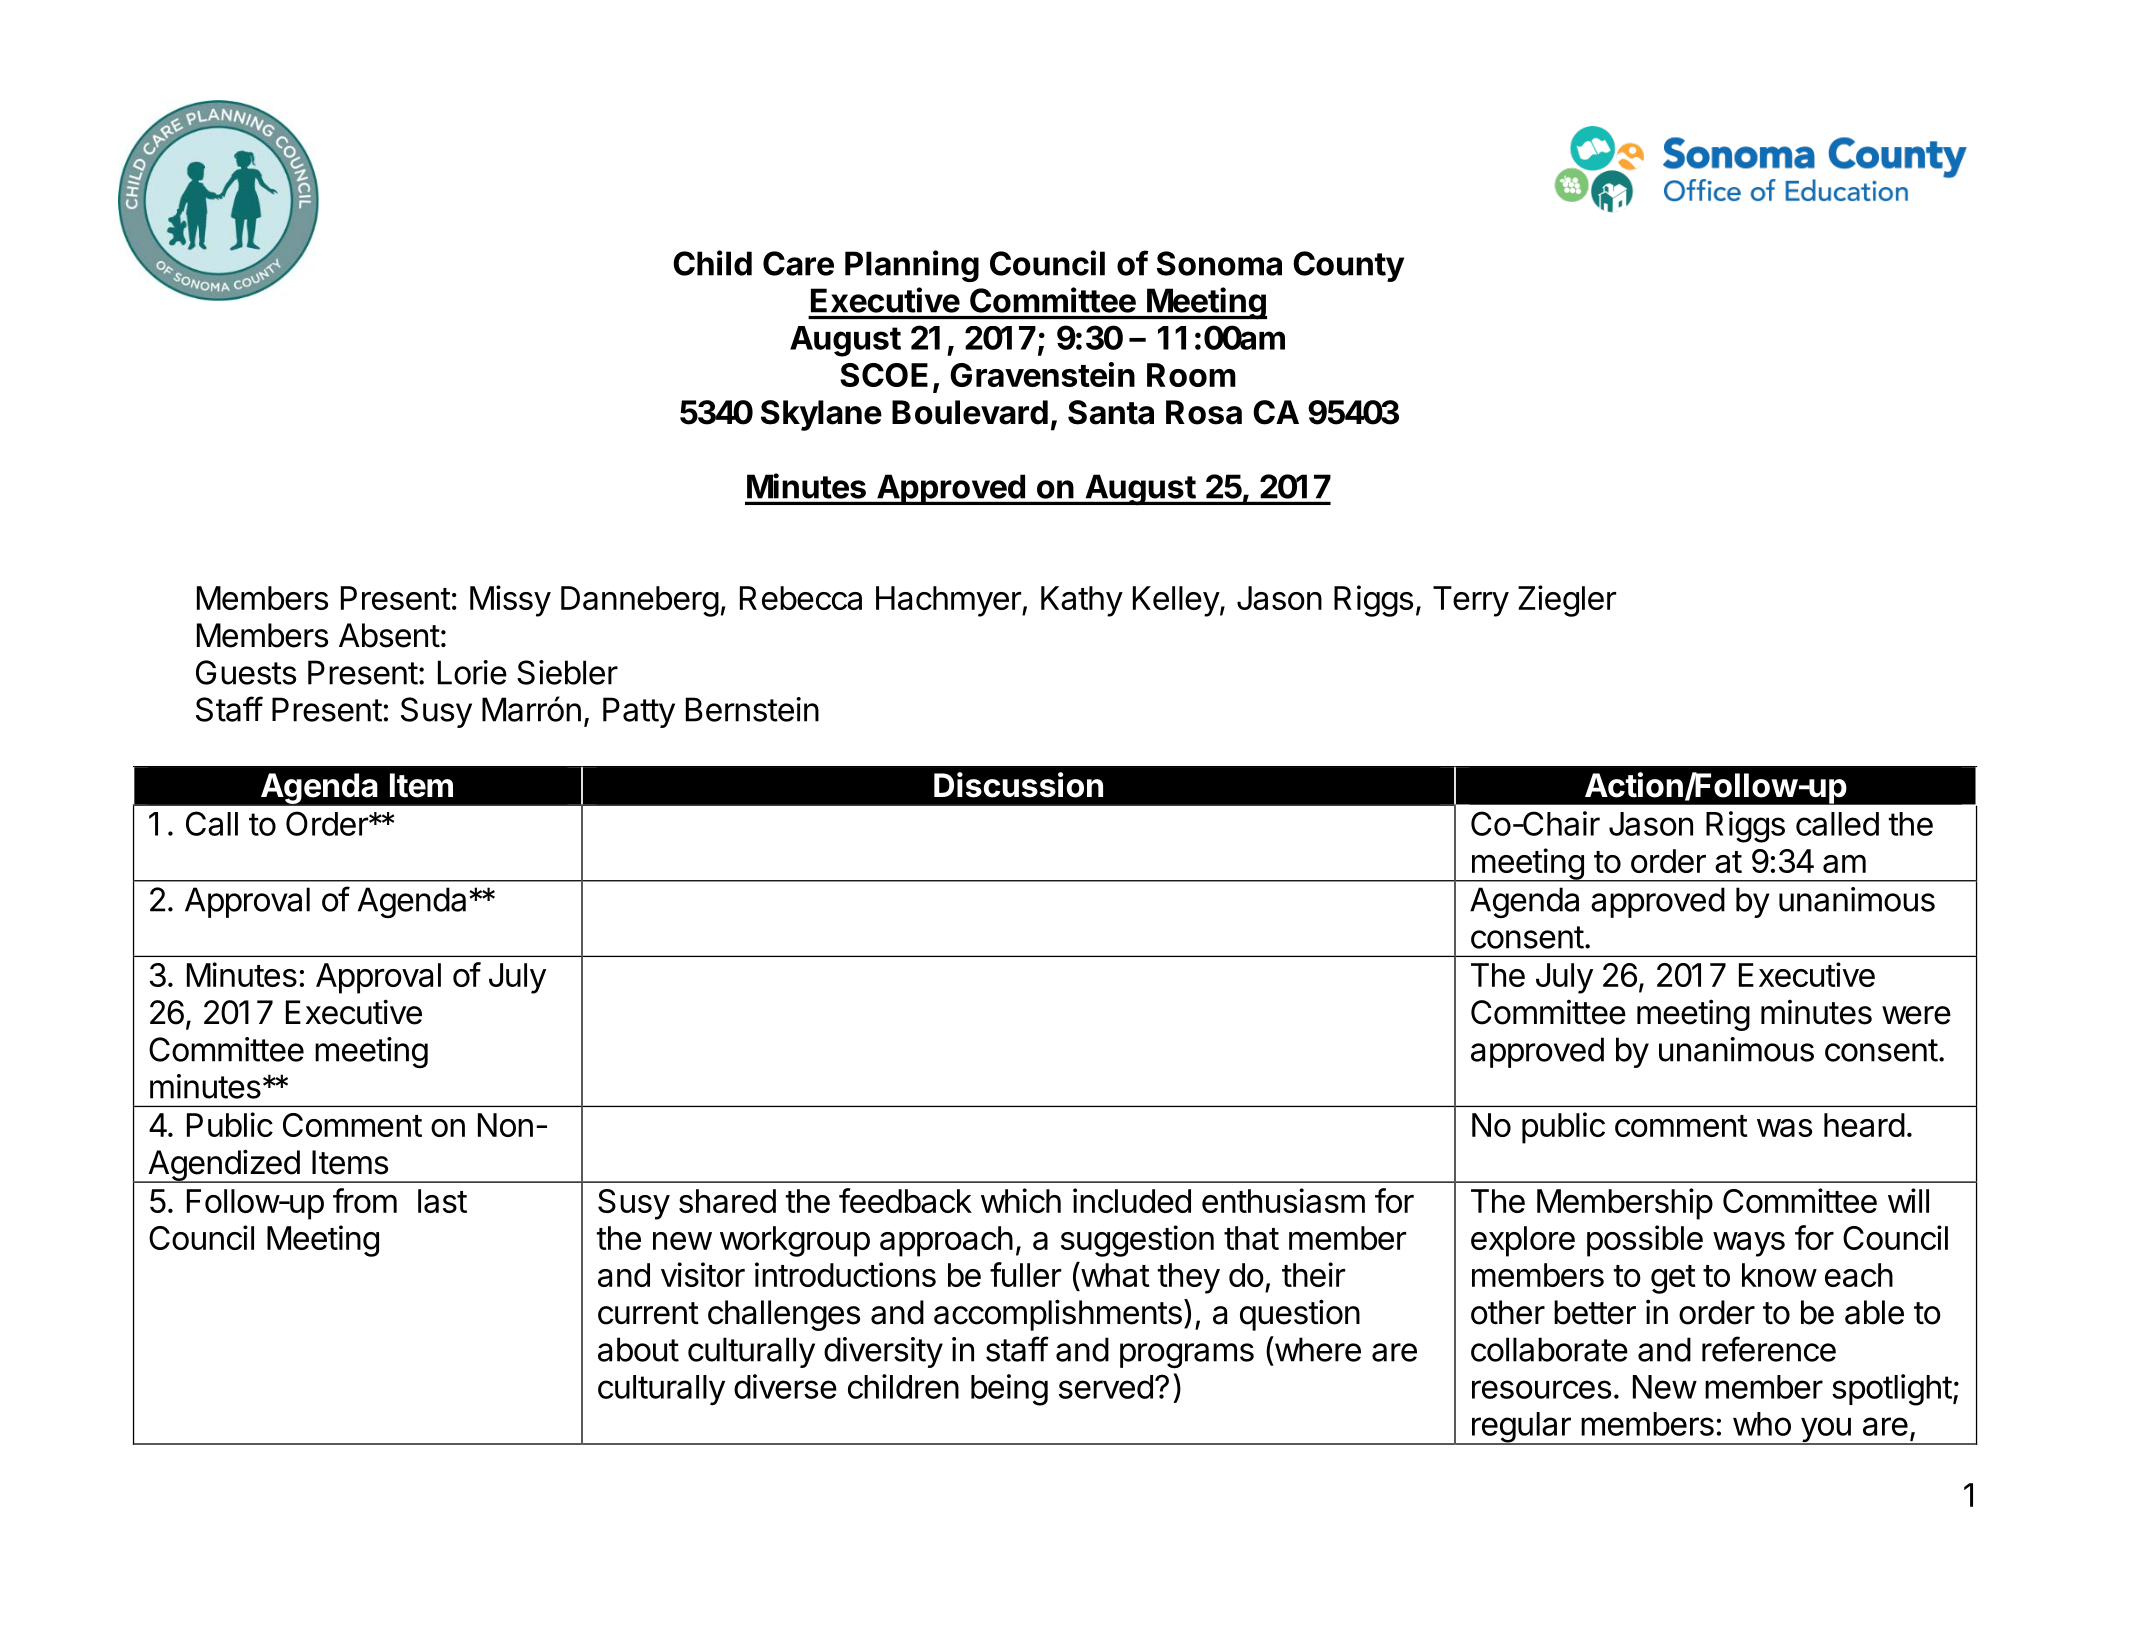 Image resolution: width=2134 pixels, height=1649 pixels. Describe the element at coordinates (1106, 1387) in the page. I see `served` at that location.
